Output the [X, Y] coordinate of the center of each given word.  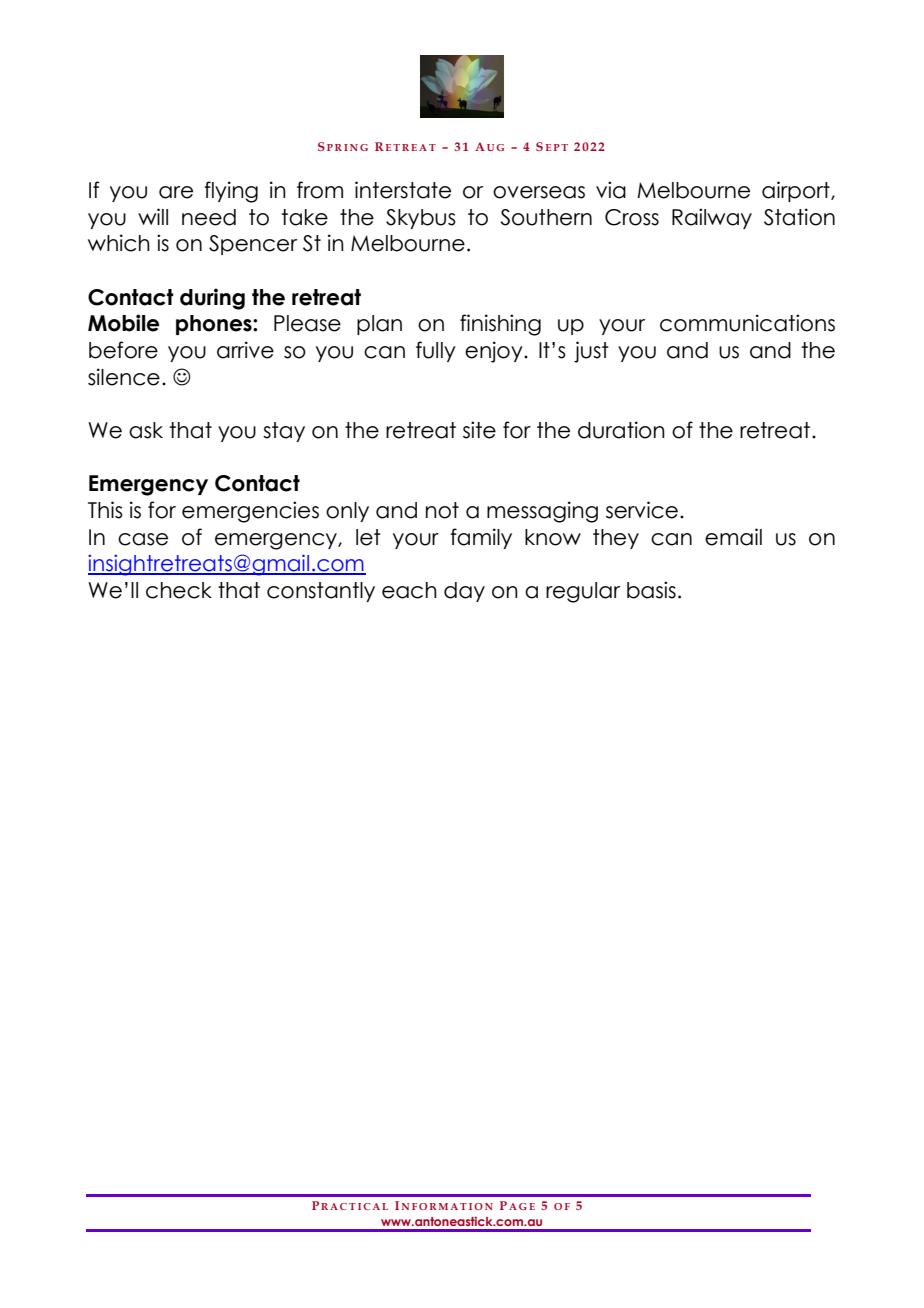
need [209, 217]
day [464, 592]
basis [651, 590]
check [179, 590]
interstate [403, 190]
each [409, 590]
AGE [522, 1206]
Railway [712, 218]
